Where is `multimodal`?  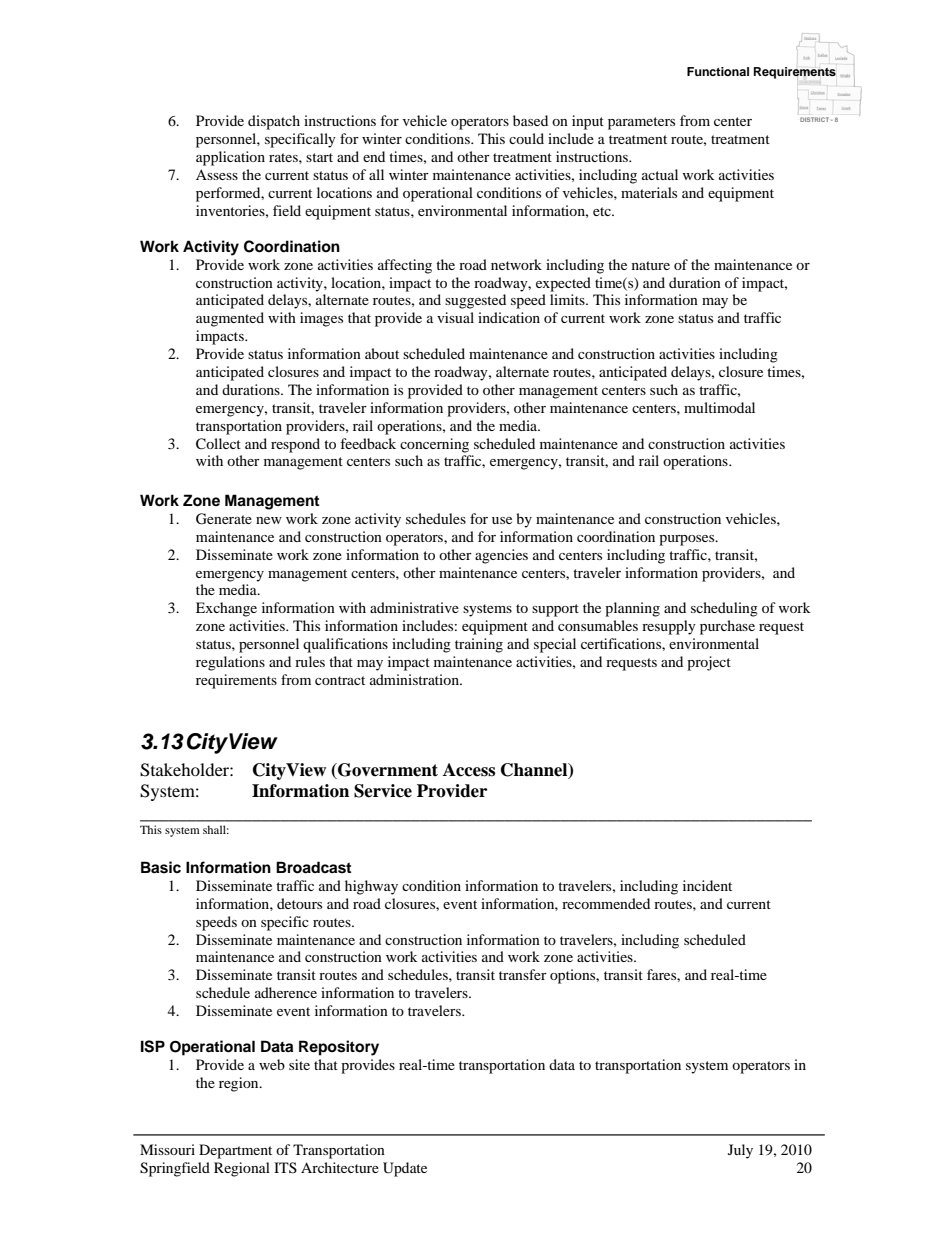
multimodal is located at coordinates (719, 407).
